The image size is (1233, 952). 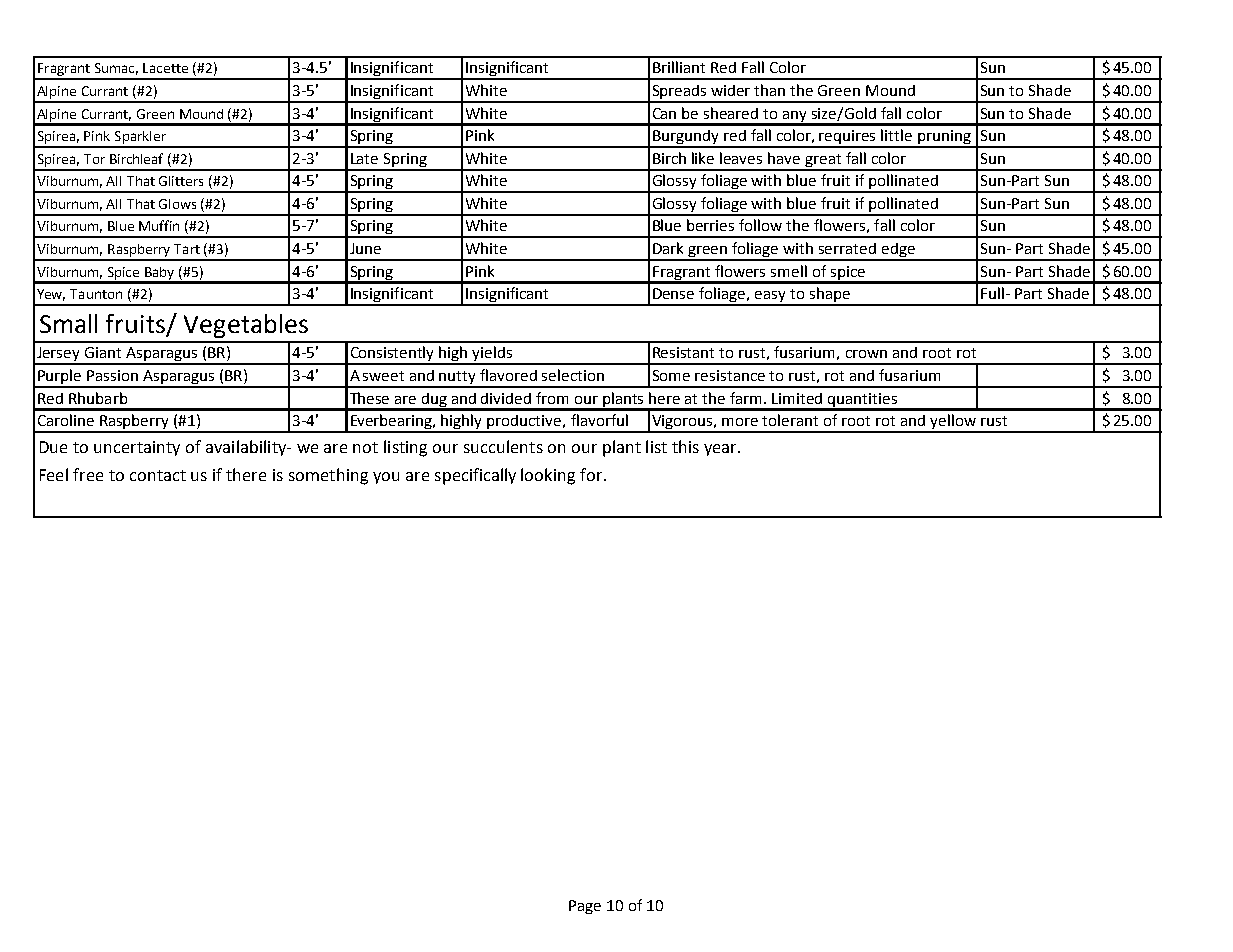 What do you see at coordinates (721, 450) in the screenshot?
I see `year` at bounding box center [721, 450].
